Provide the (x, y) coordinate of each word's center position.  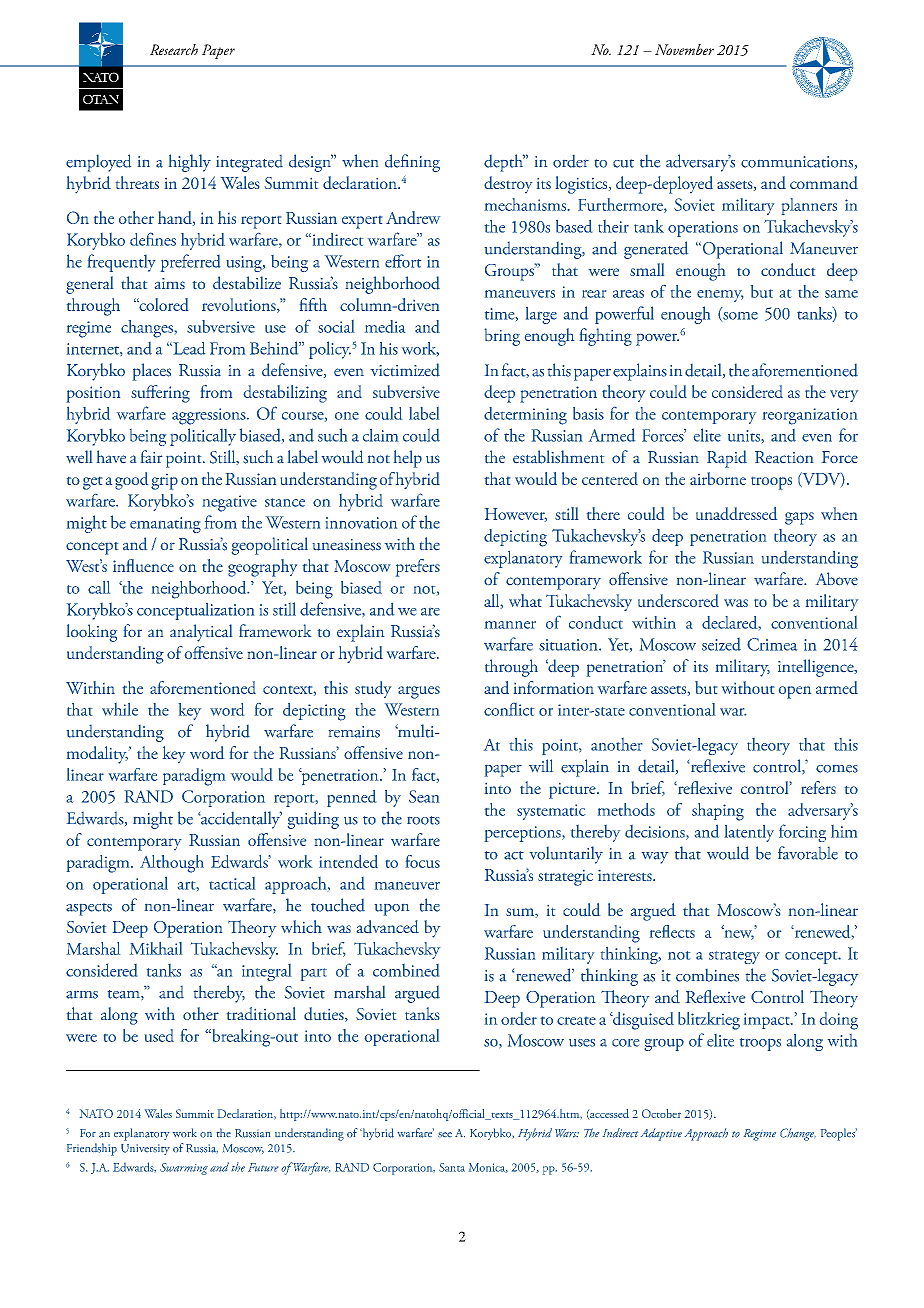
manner (510, 625)
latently (749, 833)
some (739, 316)
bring (502, 337)
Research (174, 49)
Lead (188, 348)
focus (423, 861)
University (145, 1149)
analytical (201, 633)
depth (504, 163)
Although (172, 864)
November (684, 49)
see (445, 1134)
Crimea (772, 644)
